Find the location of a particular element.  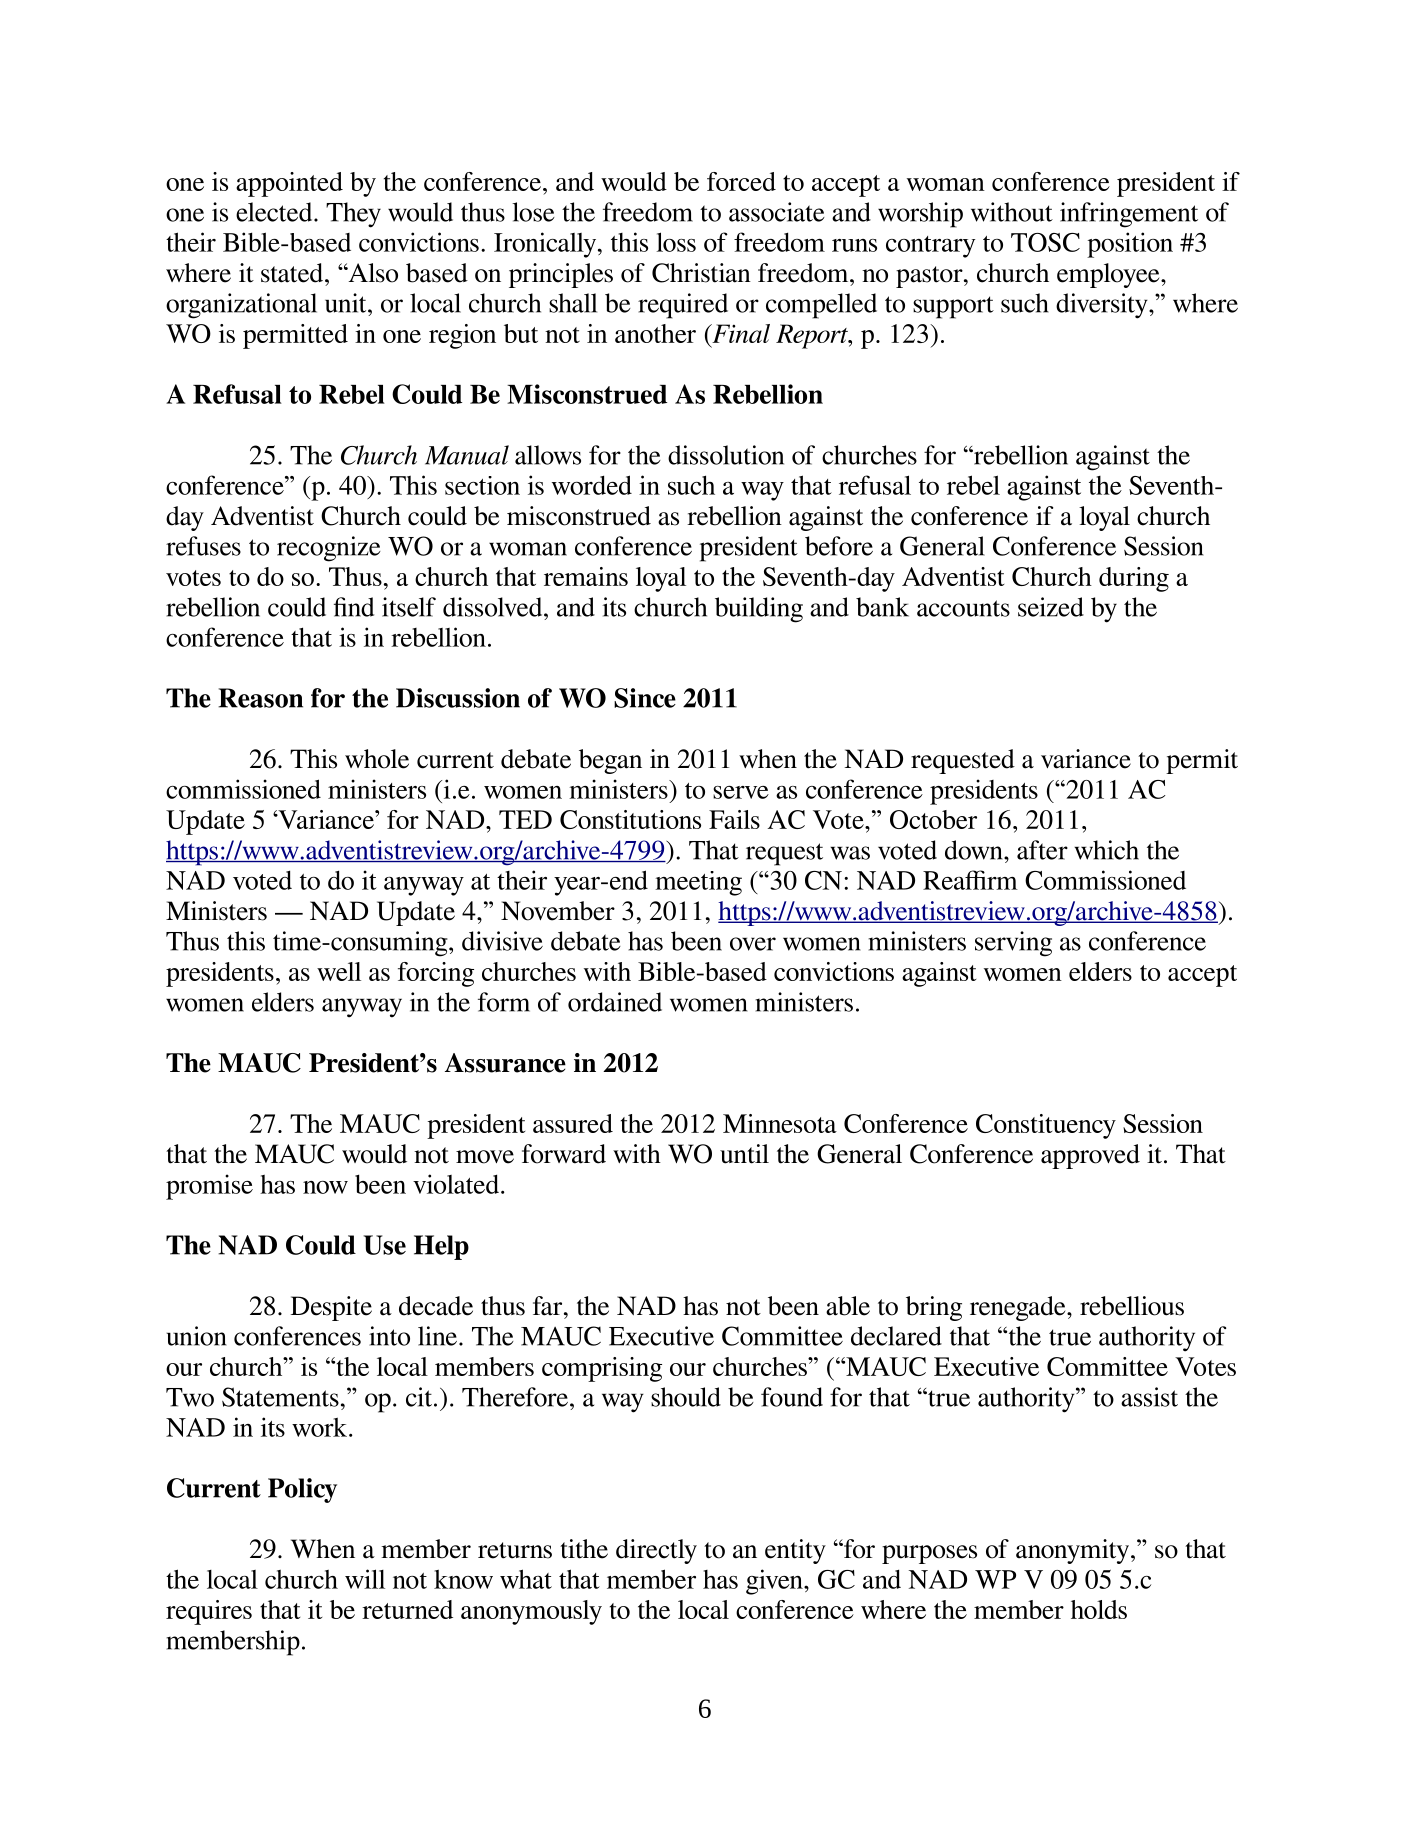

anonymity is located at coordinates (1074, 1551).
